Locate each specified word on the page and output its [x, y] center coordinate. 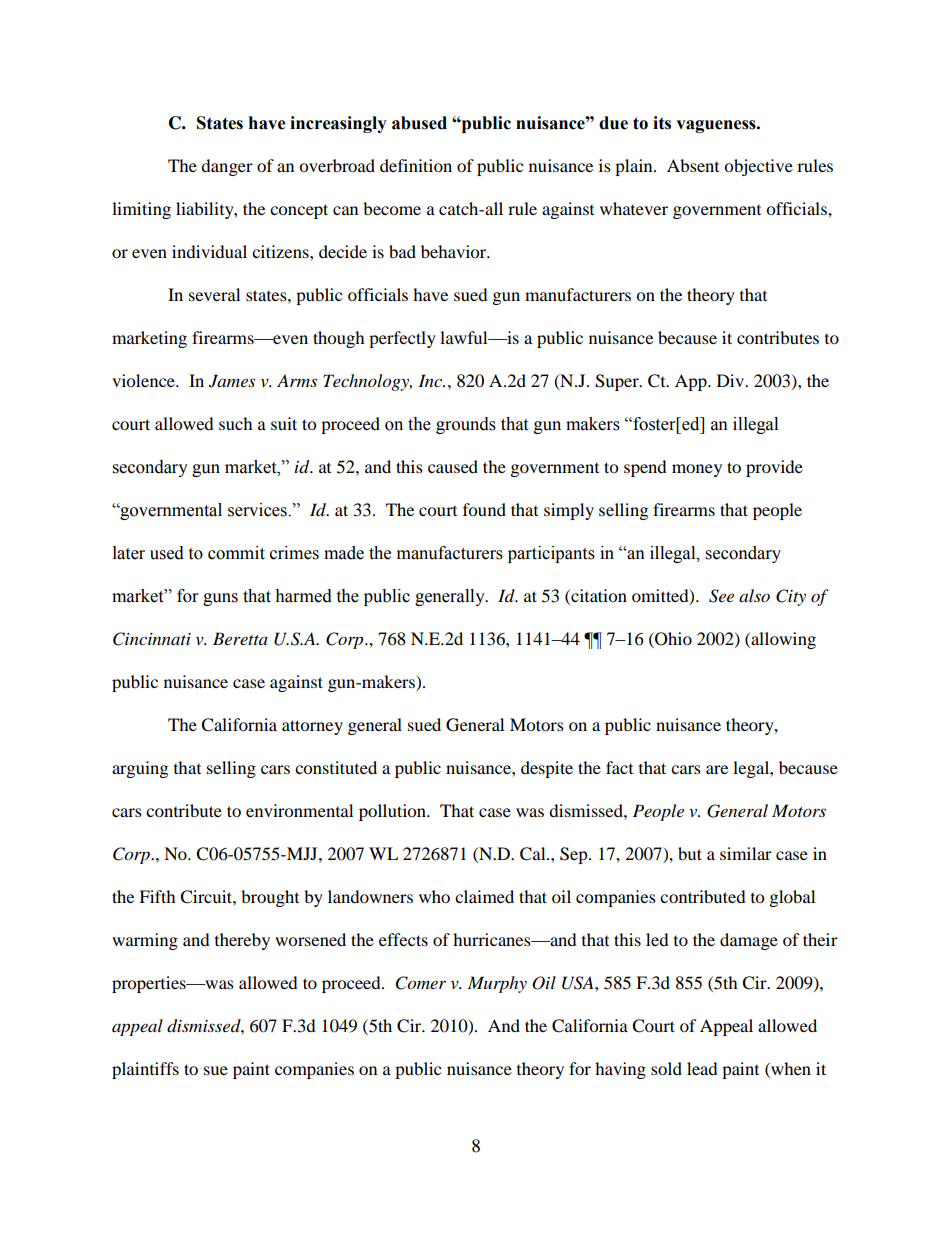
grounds [466, 425]
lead [702, 1068]
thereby [242, 941]
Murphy [497, 984]
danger [227, 167]
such [236, 423]
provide [774, 468]
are [717, 769]
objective [758, 167]
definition [416, 165]
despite [547, 769]
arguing [140, 769]
